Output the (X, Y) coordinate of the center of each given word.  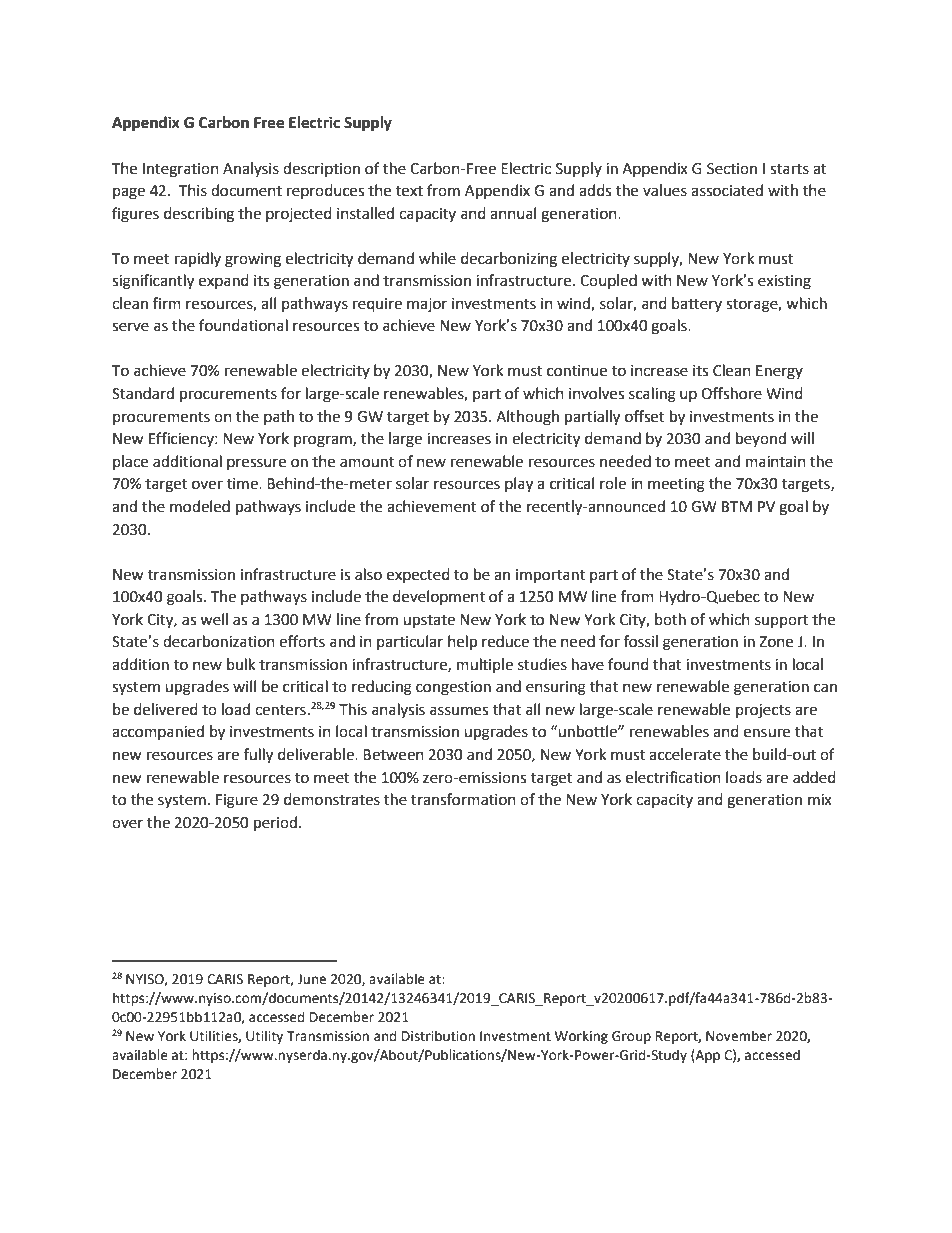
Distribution (438, 1036)
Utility (264, 1037)
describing (199, 215)
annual (513, 213)
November (739, 1036)
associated (727, 190)
